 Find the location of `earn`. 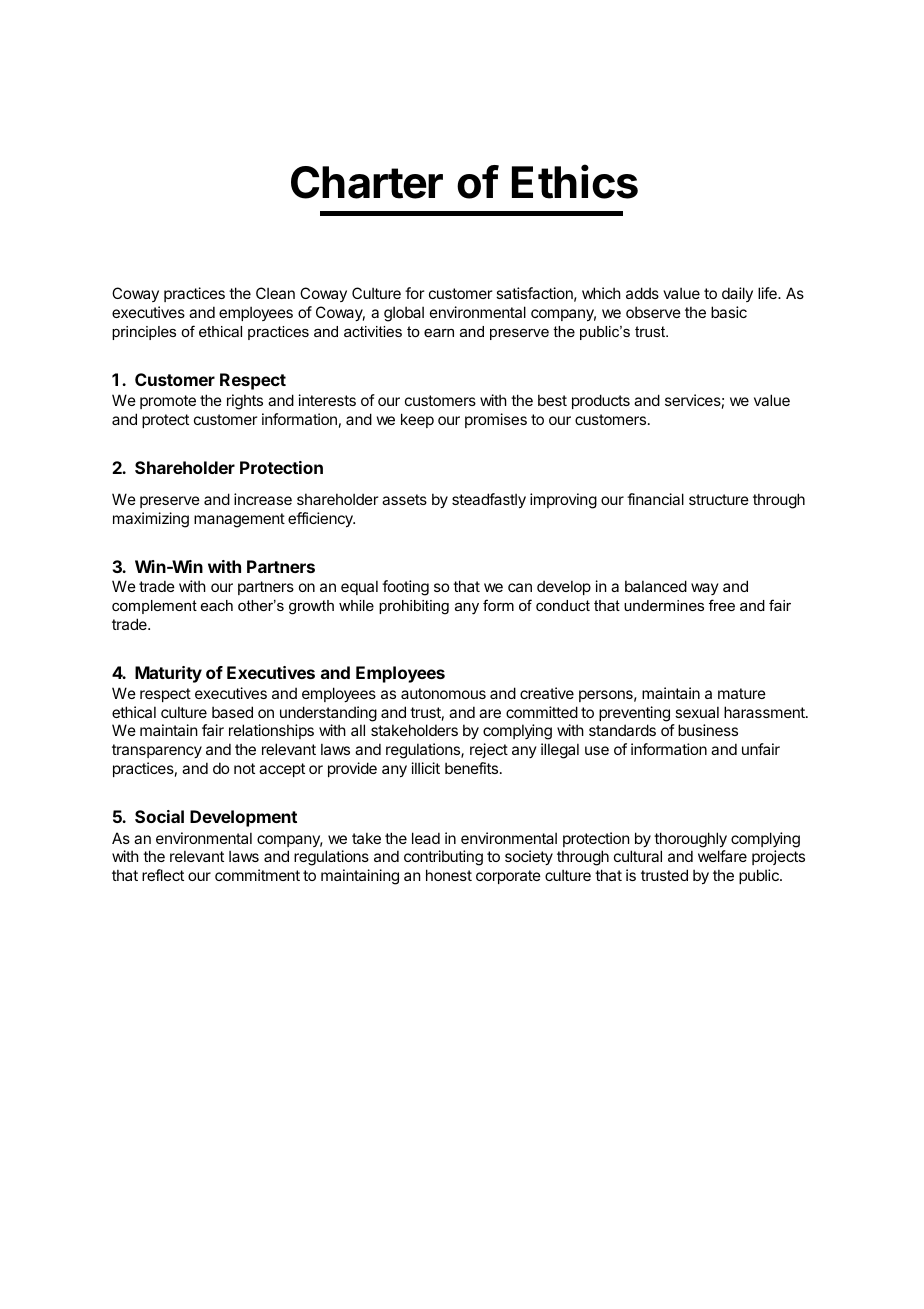

earn is located at coordinates (439, 333).
